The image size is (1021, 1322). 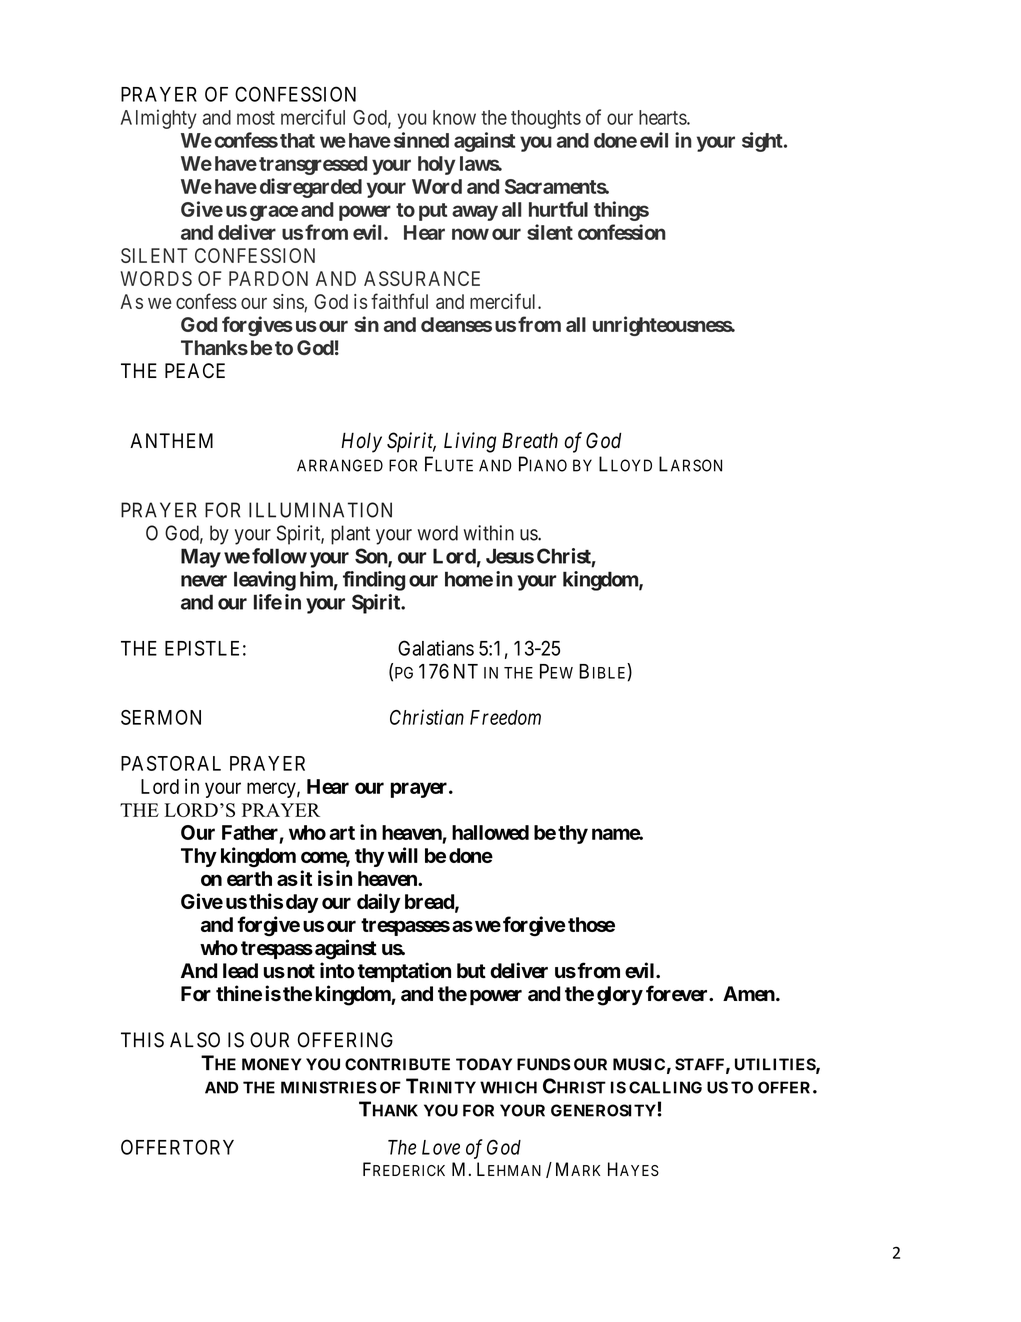 I want to click on thoughts, so click(x=546, y=119).
